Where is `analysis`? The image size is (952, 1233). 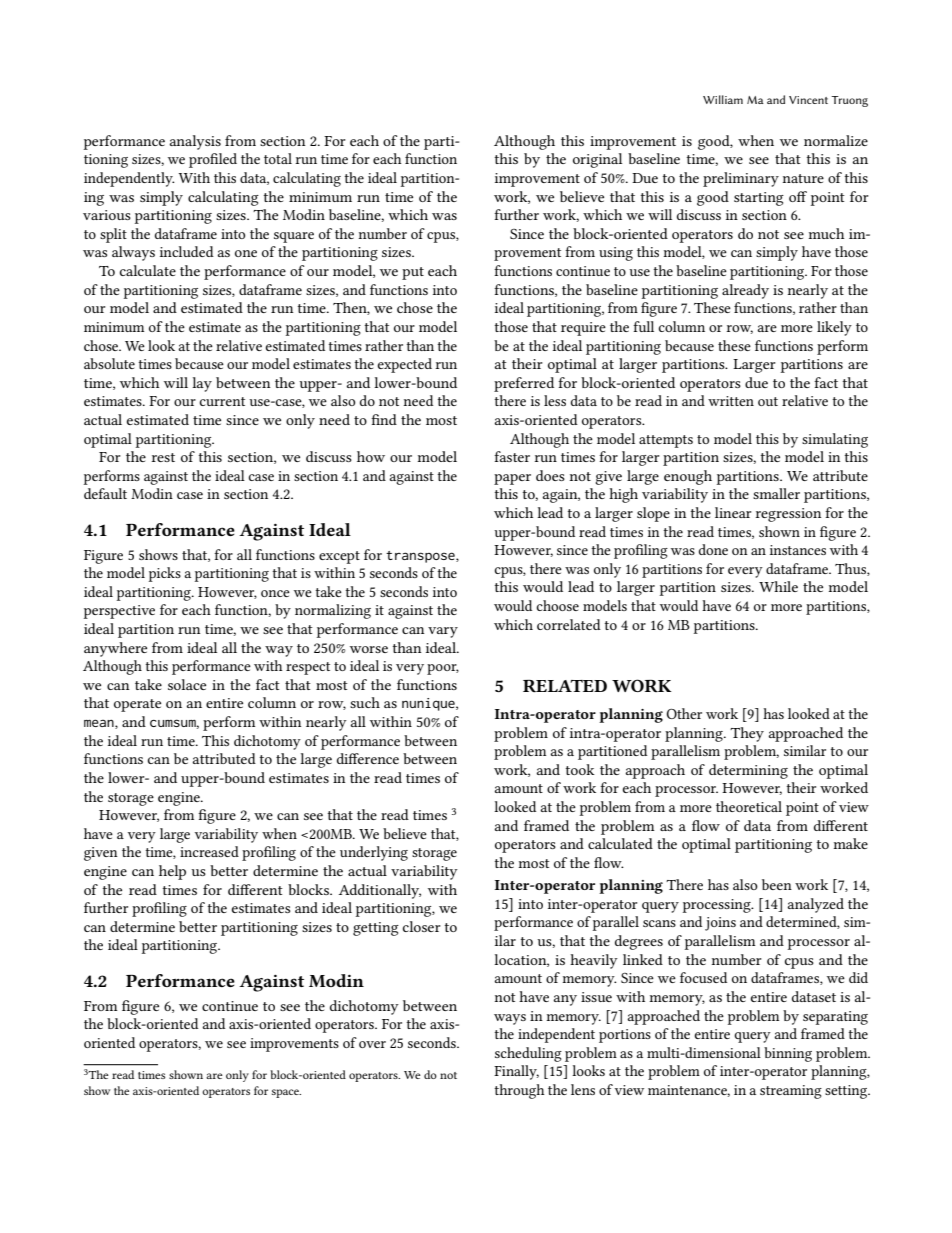
analysis is located at coordinates (195, 142).
